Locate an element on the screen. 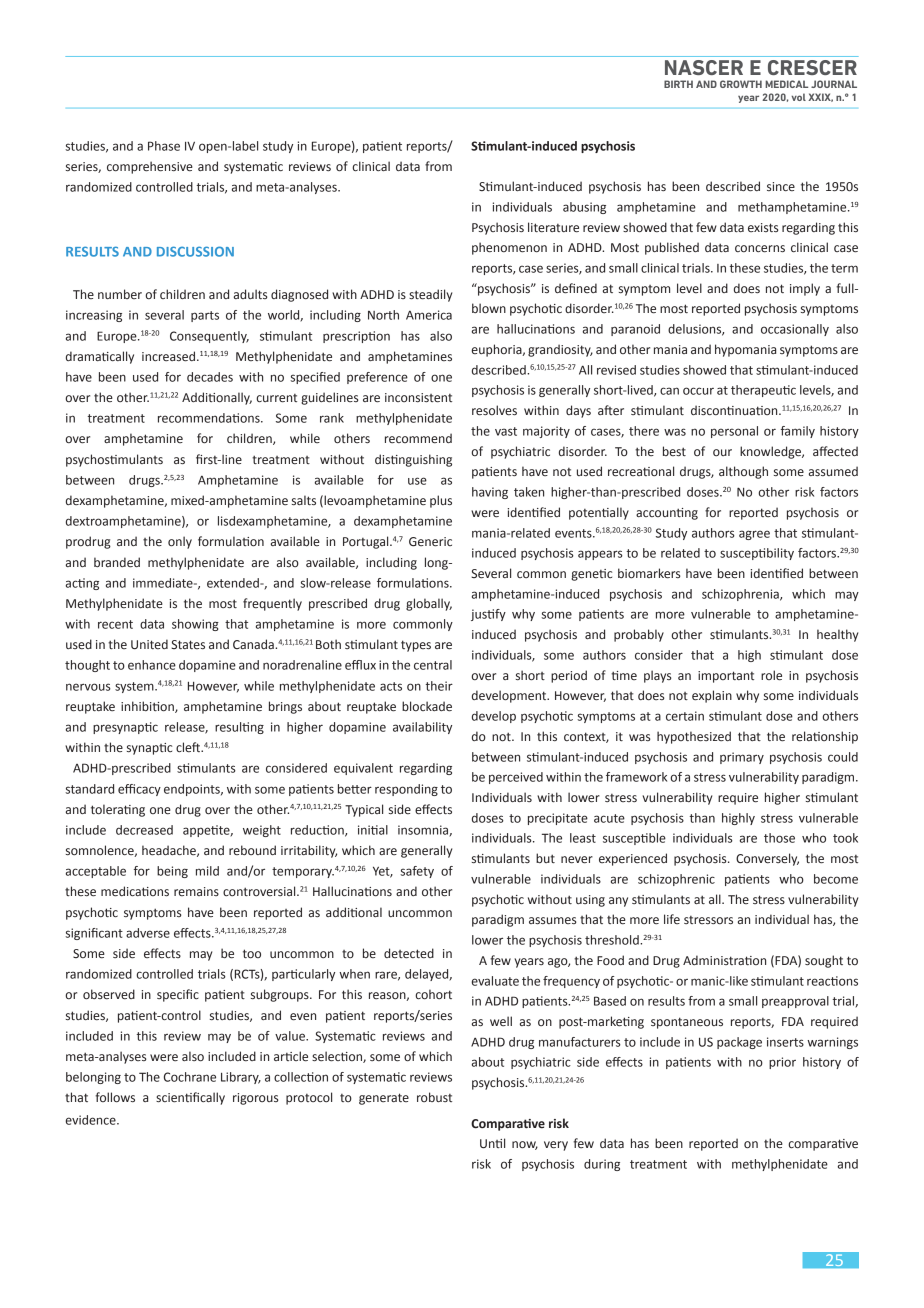 This screenshot has height=1308, width=924. Phase is located at coordinates (164, 146).
